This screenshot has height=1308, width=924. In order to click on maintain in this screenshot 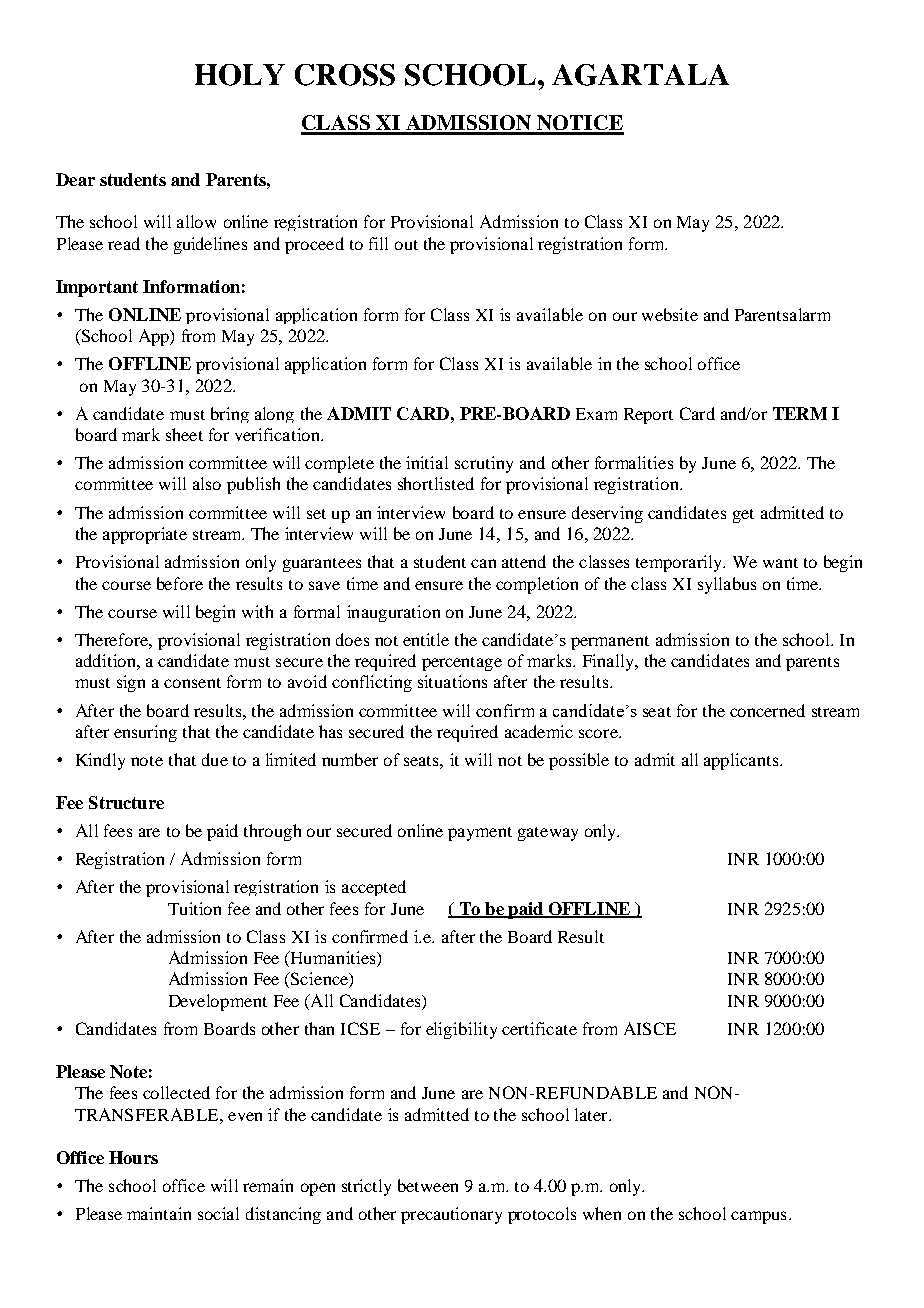, I will do `click(159, 1213)`.
